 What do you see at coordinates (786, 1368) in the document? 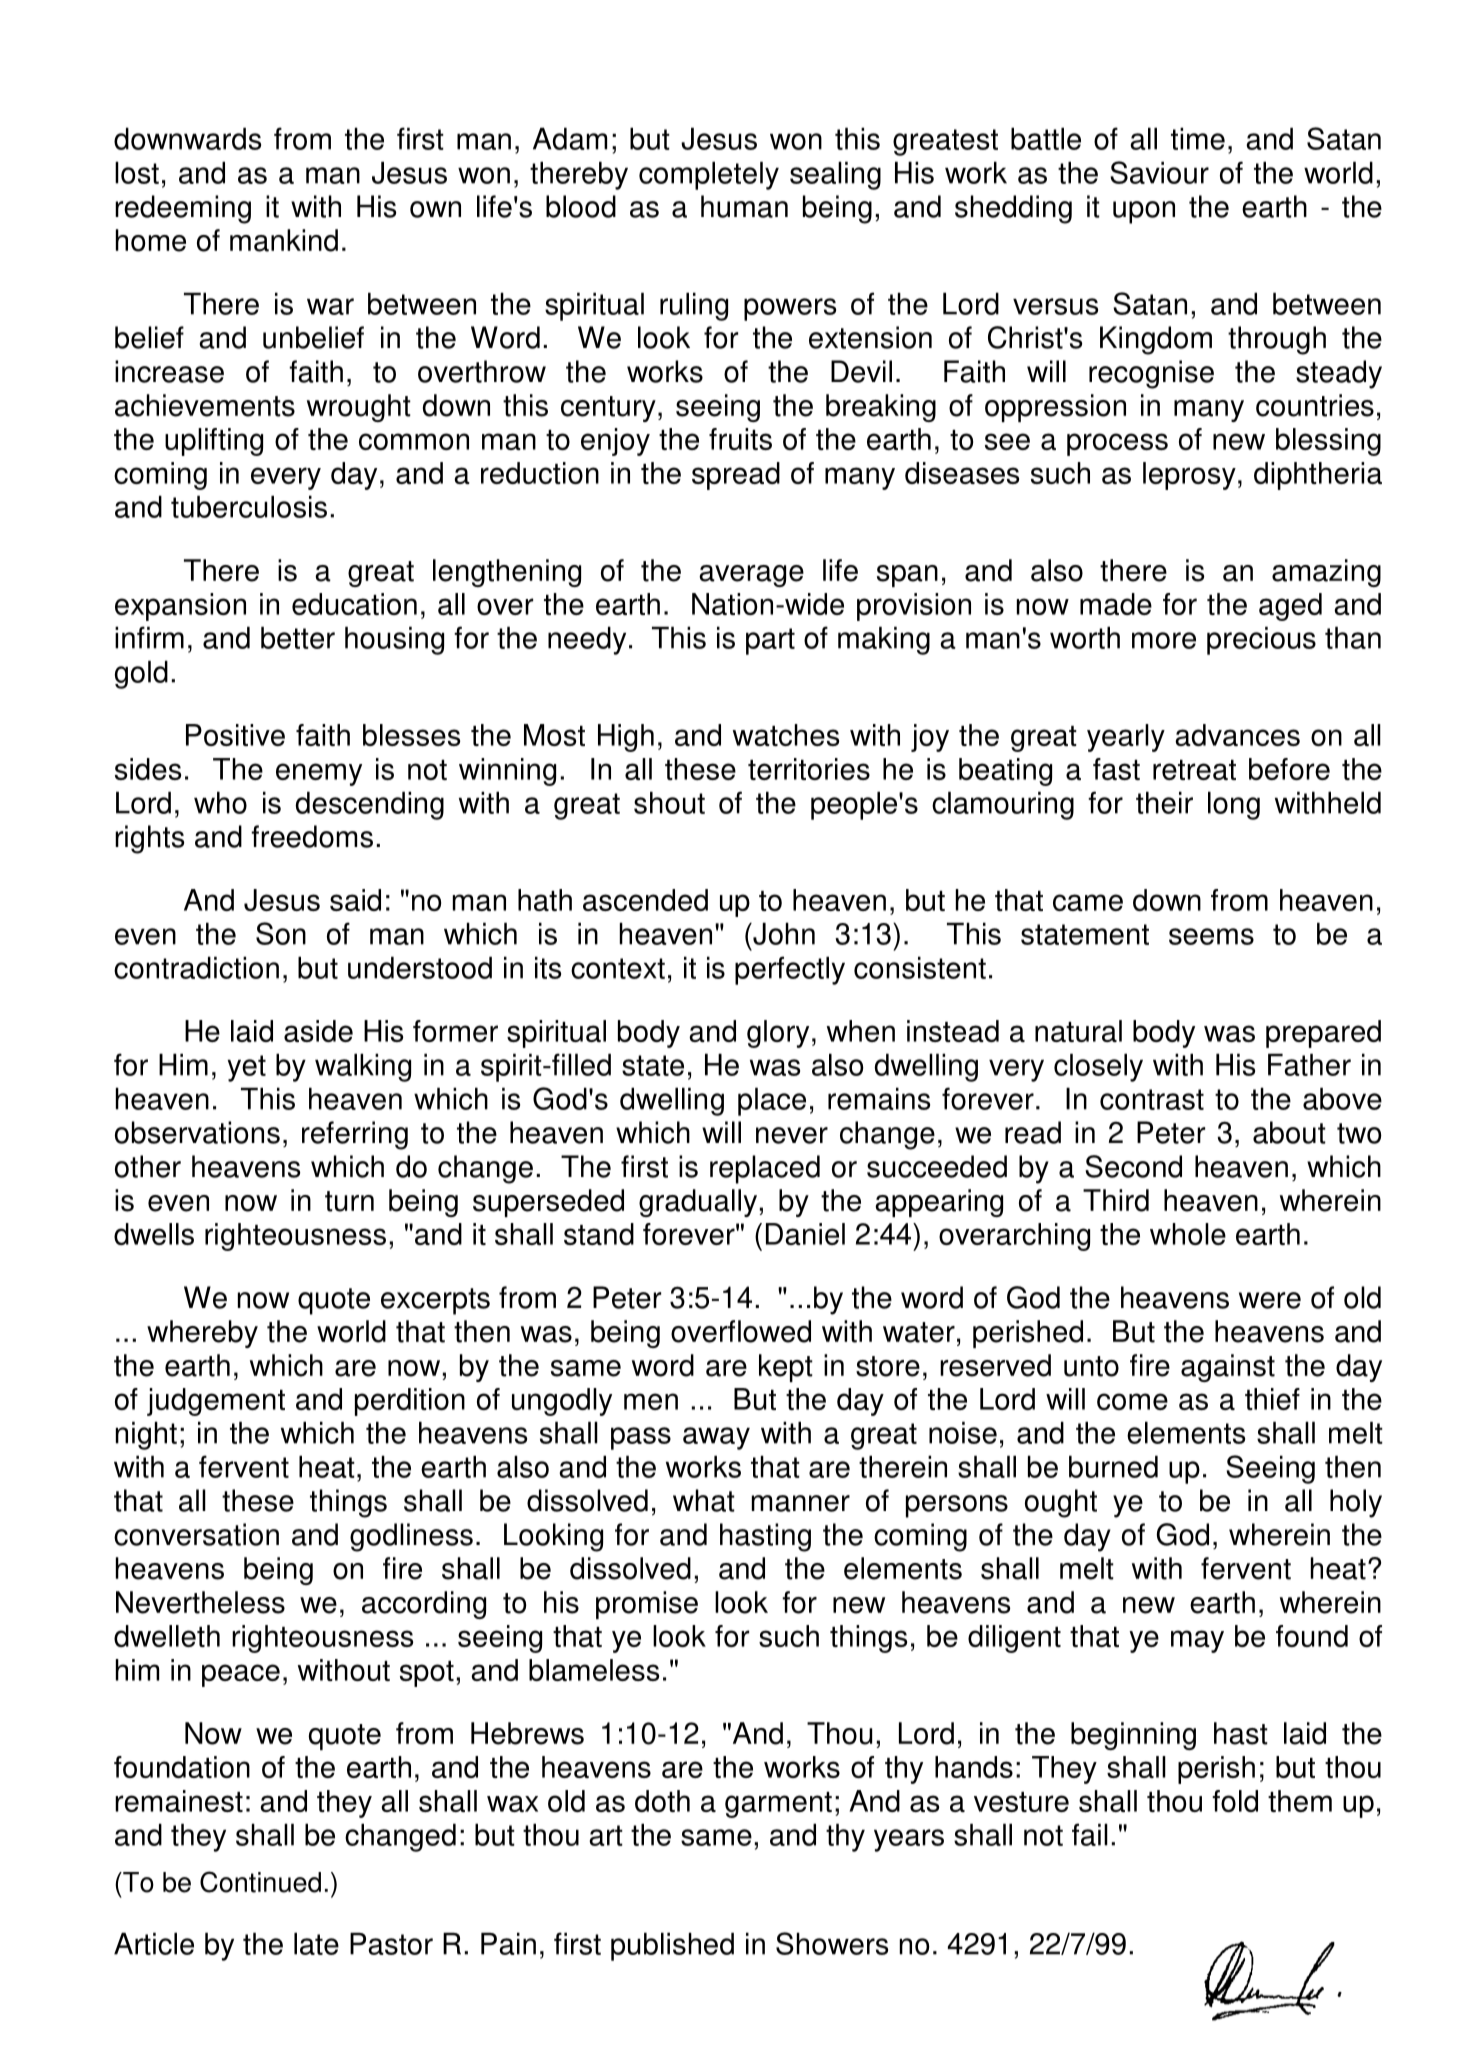
I see `kept` at bounding box center [786, 1368].
